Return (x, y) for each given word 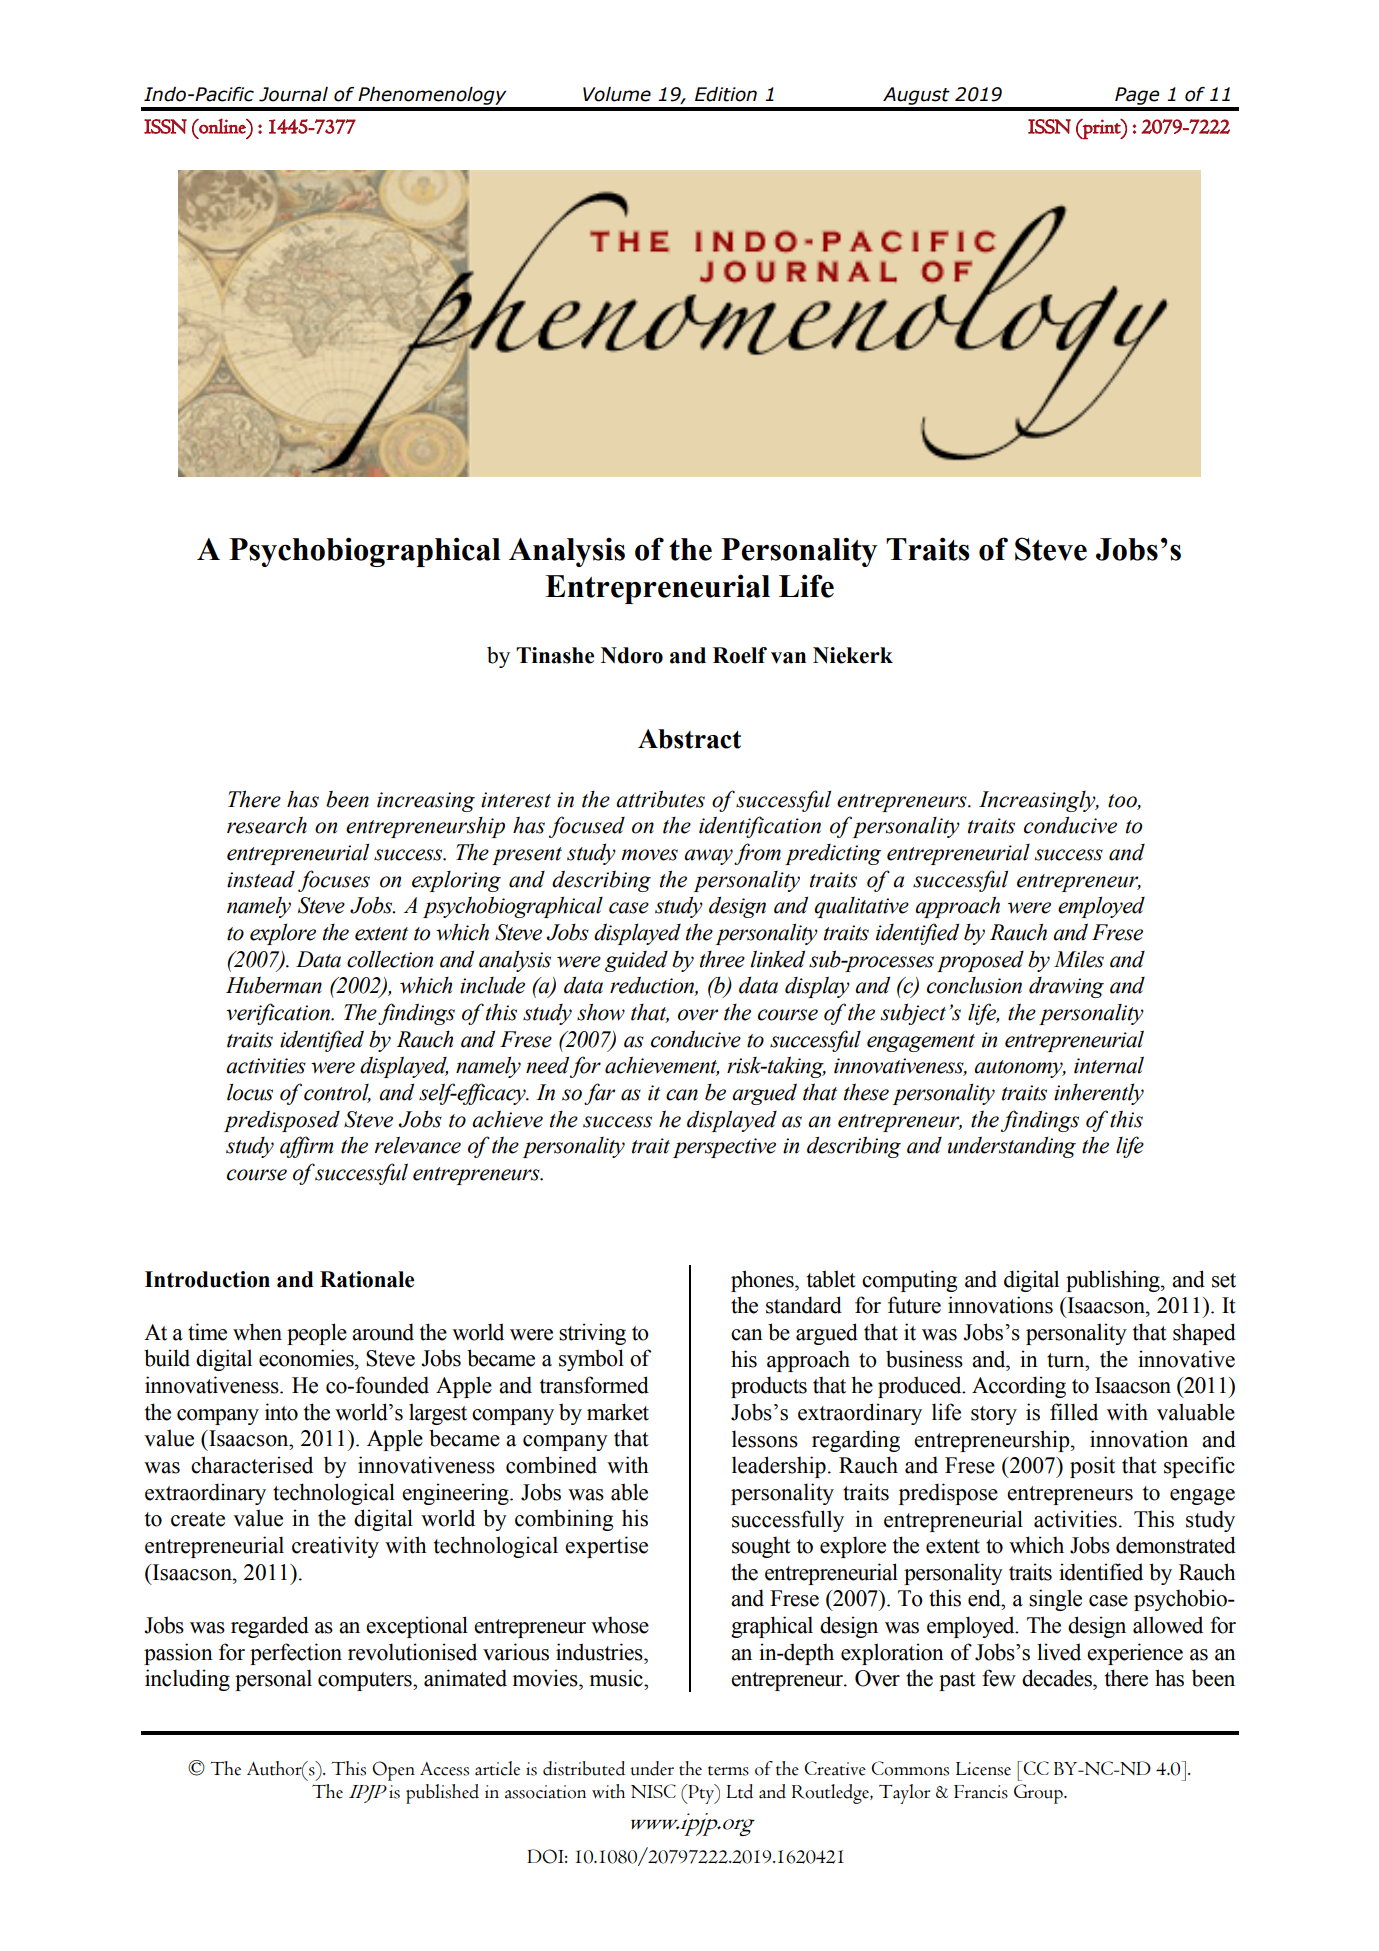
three (722, 959)
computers (366, 1681)
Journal (293, 94)
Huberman (274, 985)
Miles (1079, 959)
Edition (726, 94)
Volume (617, 94)
